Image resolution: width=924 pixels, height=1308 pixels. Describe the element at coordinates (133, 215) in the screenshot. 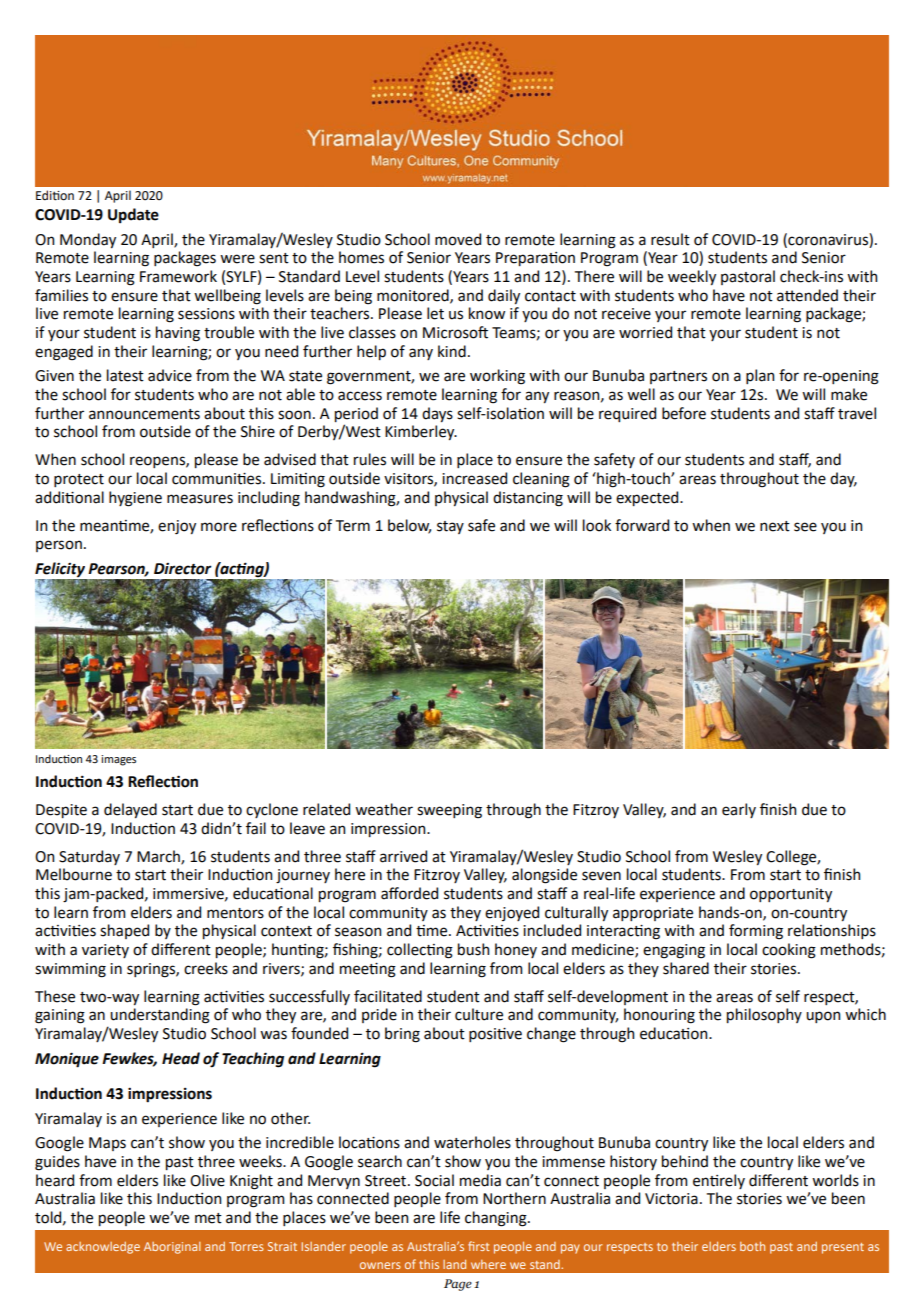

I see `Update` at that location.
